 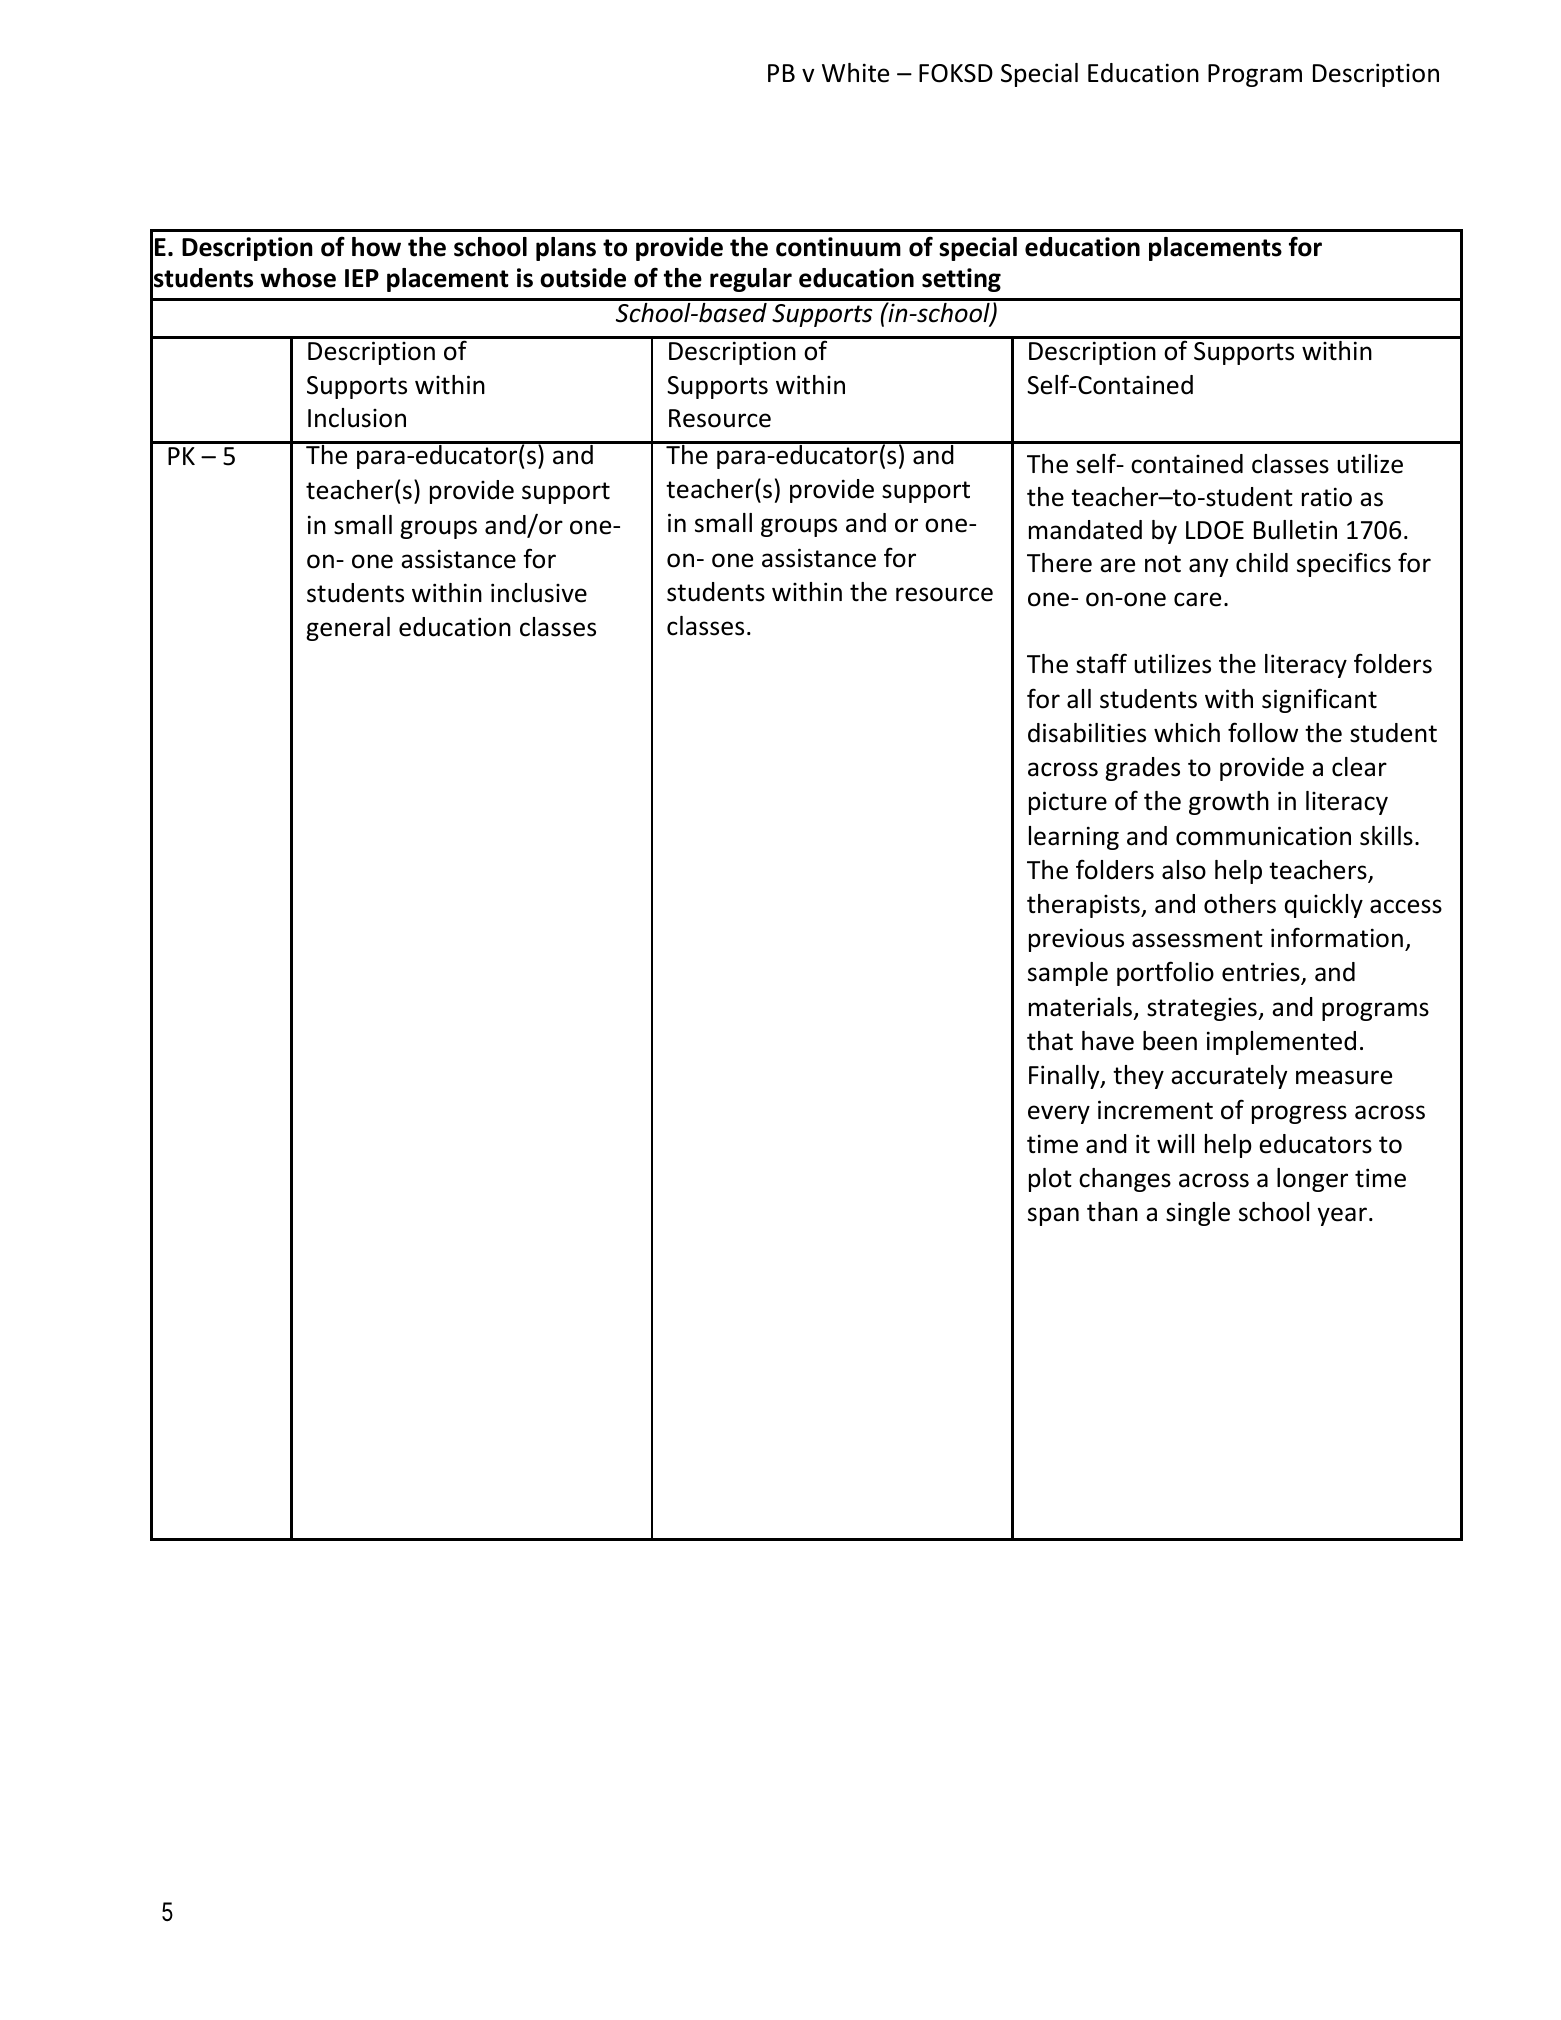 What do you see at coordinates (1068, 803) in the screenshot?
I see `picture` at bounding box center [1068, 803].
